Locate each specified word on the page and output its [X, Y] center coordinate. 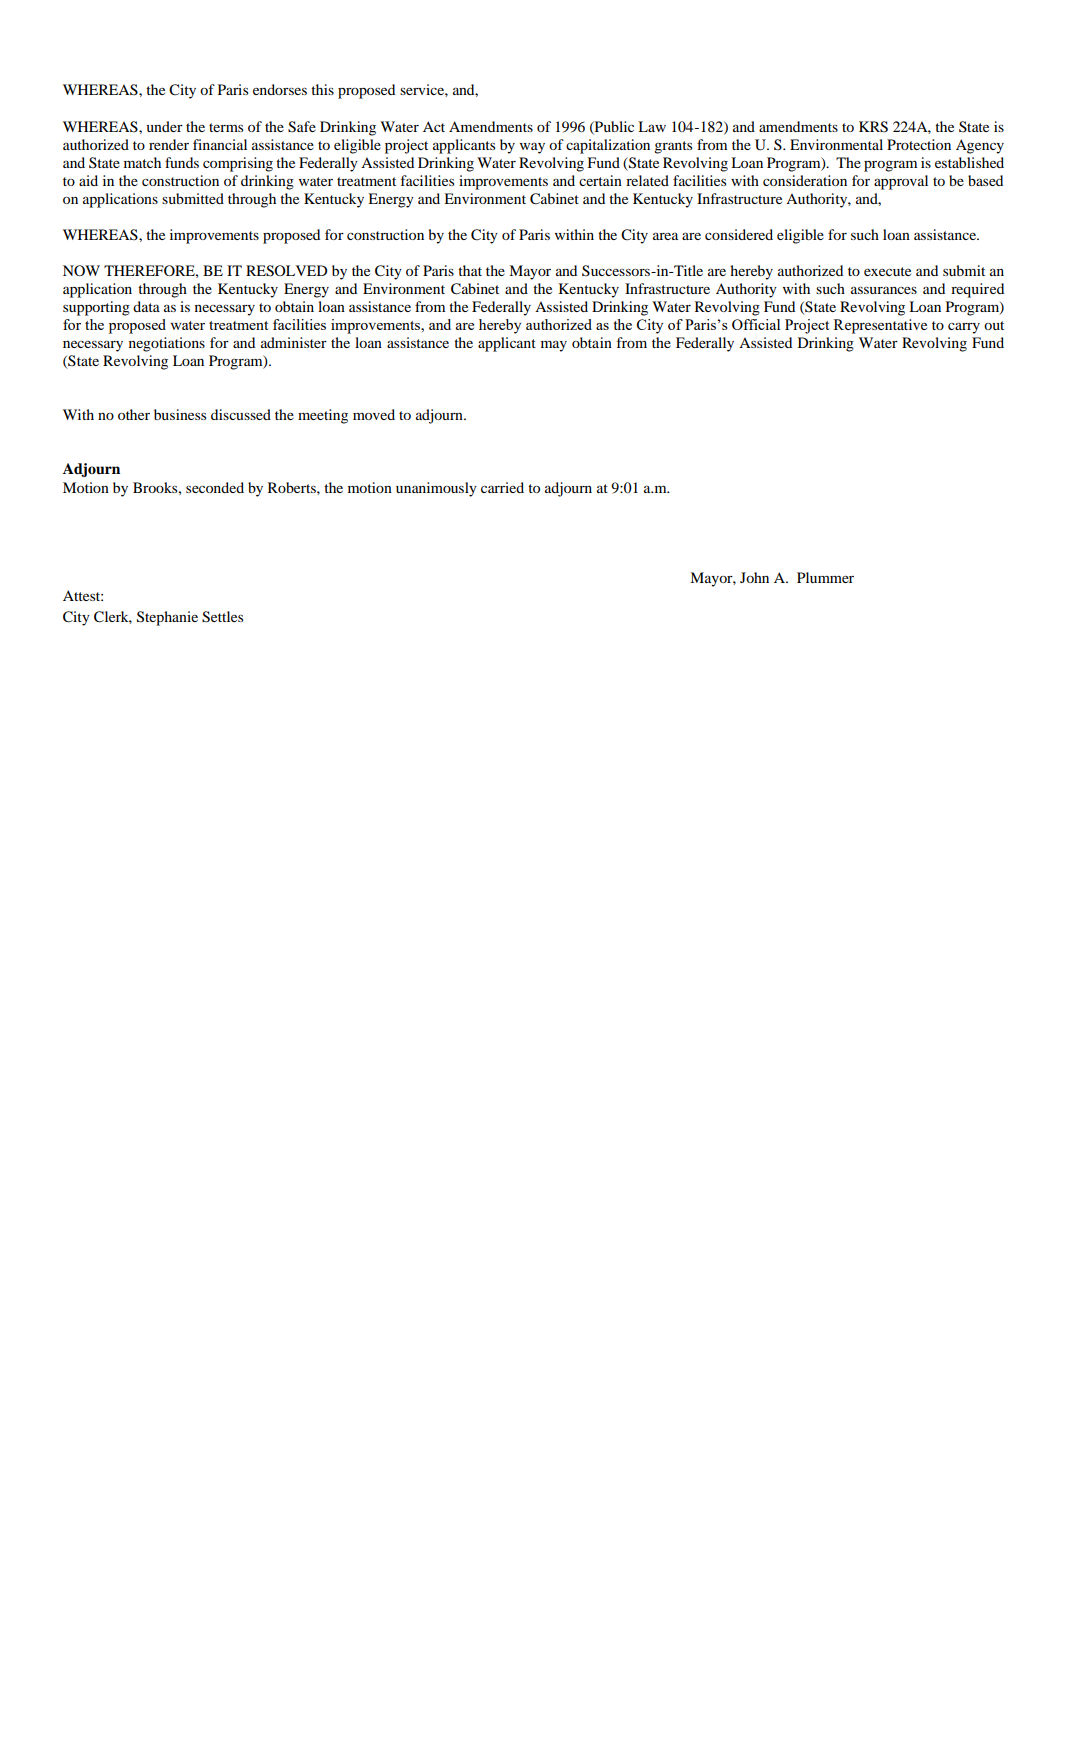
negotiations [167, 344]
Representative [880, 326]
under [165, 126]
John [754, 577]
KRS [873, 127]
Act [434, 126]
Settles [222, 617]
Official [756, 324]
